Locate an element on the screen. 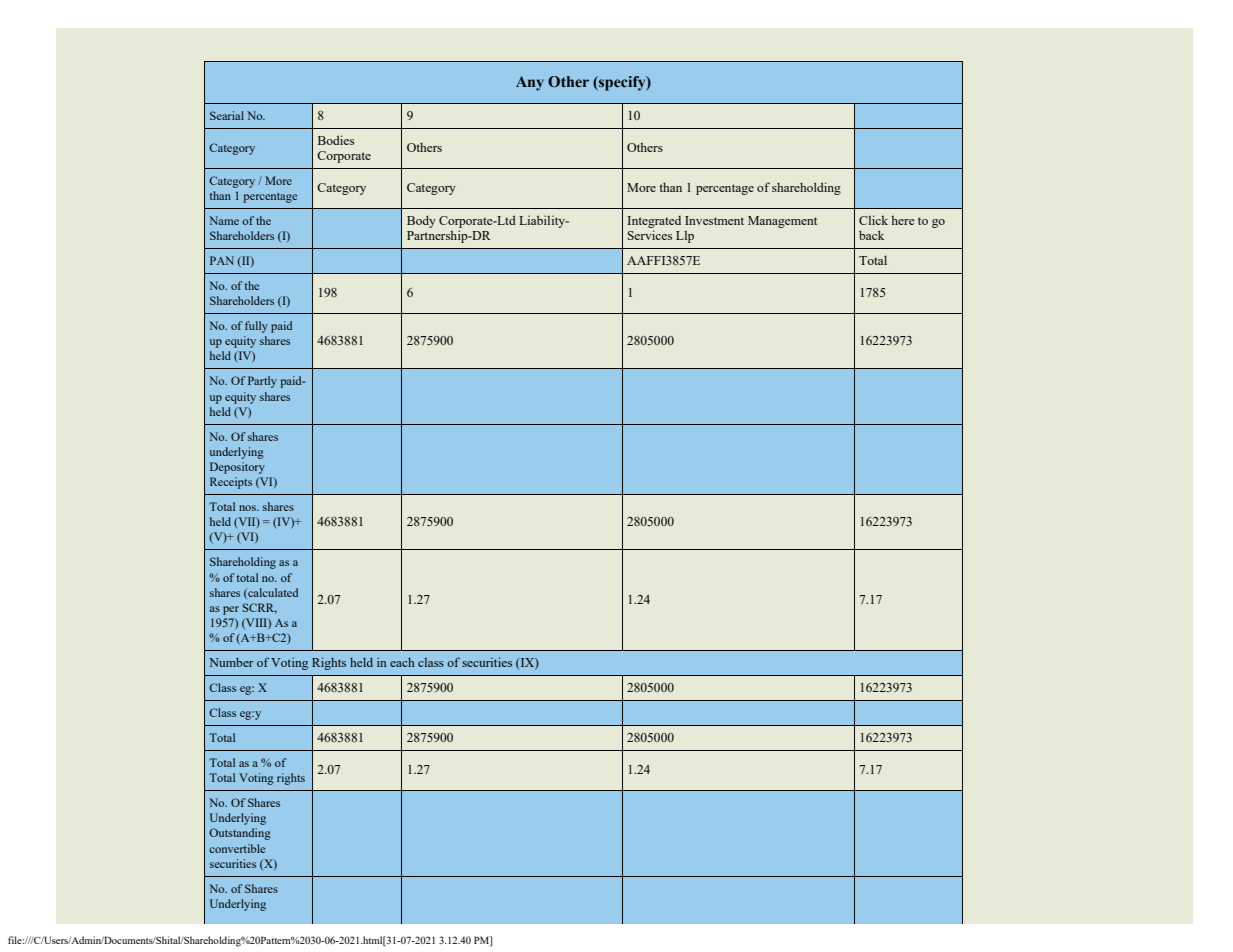 Image resolution: width=1233 pixels, height=952 pixels. Services is located at coordinates (649, 235).
